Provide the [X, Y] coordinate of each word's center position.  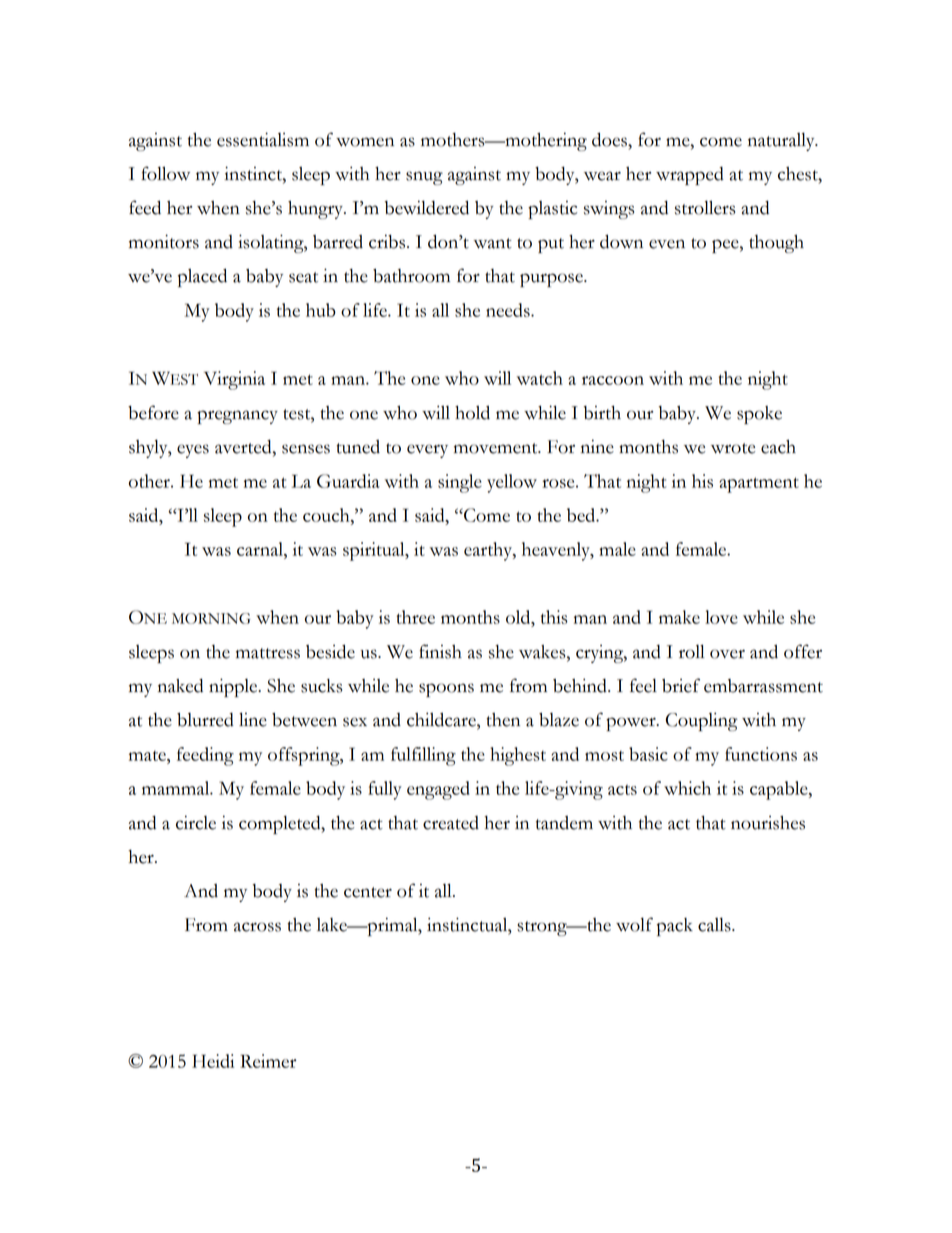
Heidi [213, 1061]
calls [715, 924]
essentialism [263, 139]
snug [424, 178]
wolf [634, 924]
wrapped [690, 176]
